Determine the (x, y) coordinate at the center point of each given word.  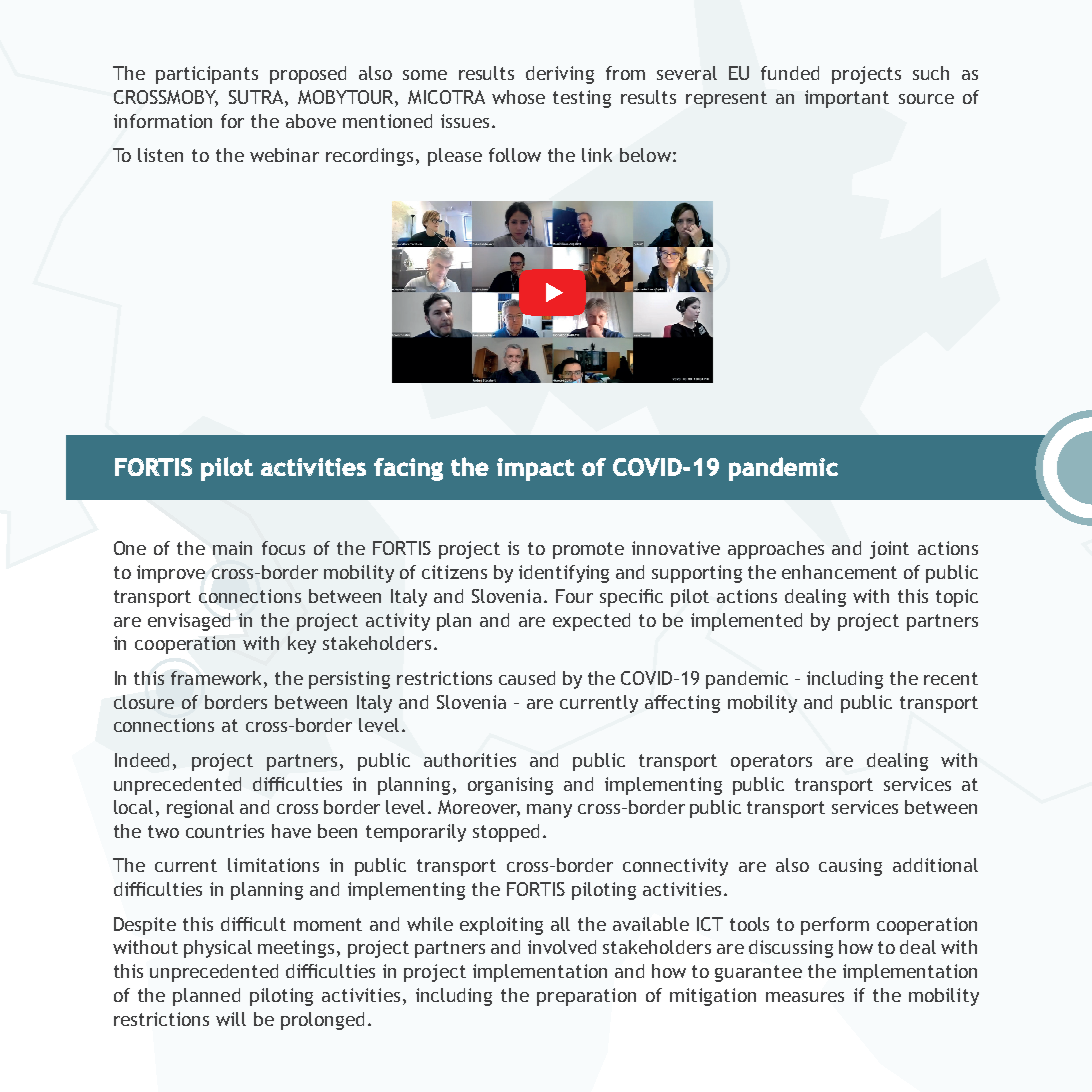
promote (588, 550)
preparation (586, 997)
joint (889, 550)
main (232, 548)
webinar (284, 155)
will (231, 1019)
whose (518, 97)
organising (510, 786)
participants (207, 75)
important (847, 99)
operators (771, 762)
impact (535, 469)
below (645, 155)
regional (200, 809)
